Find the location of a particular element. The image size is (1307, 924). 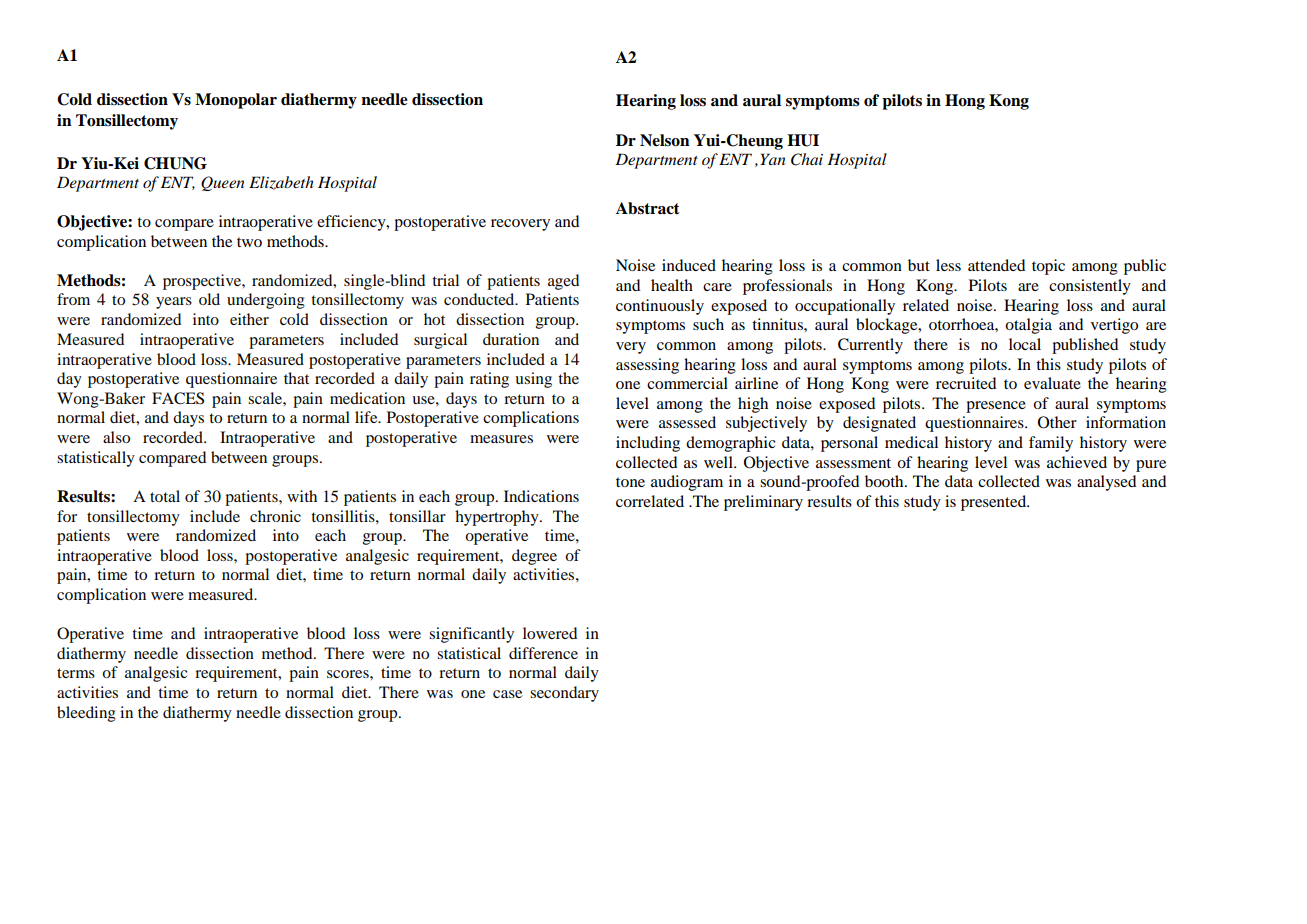

Nelson is located at coordinates (665, 140).
